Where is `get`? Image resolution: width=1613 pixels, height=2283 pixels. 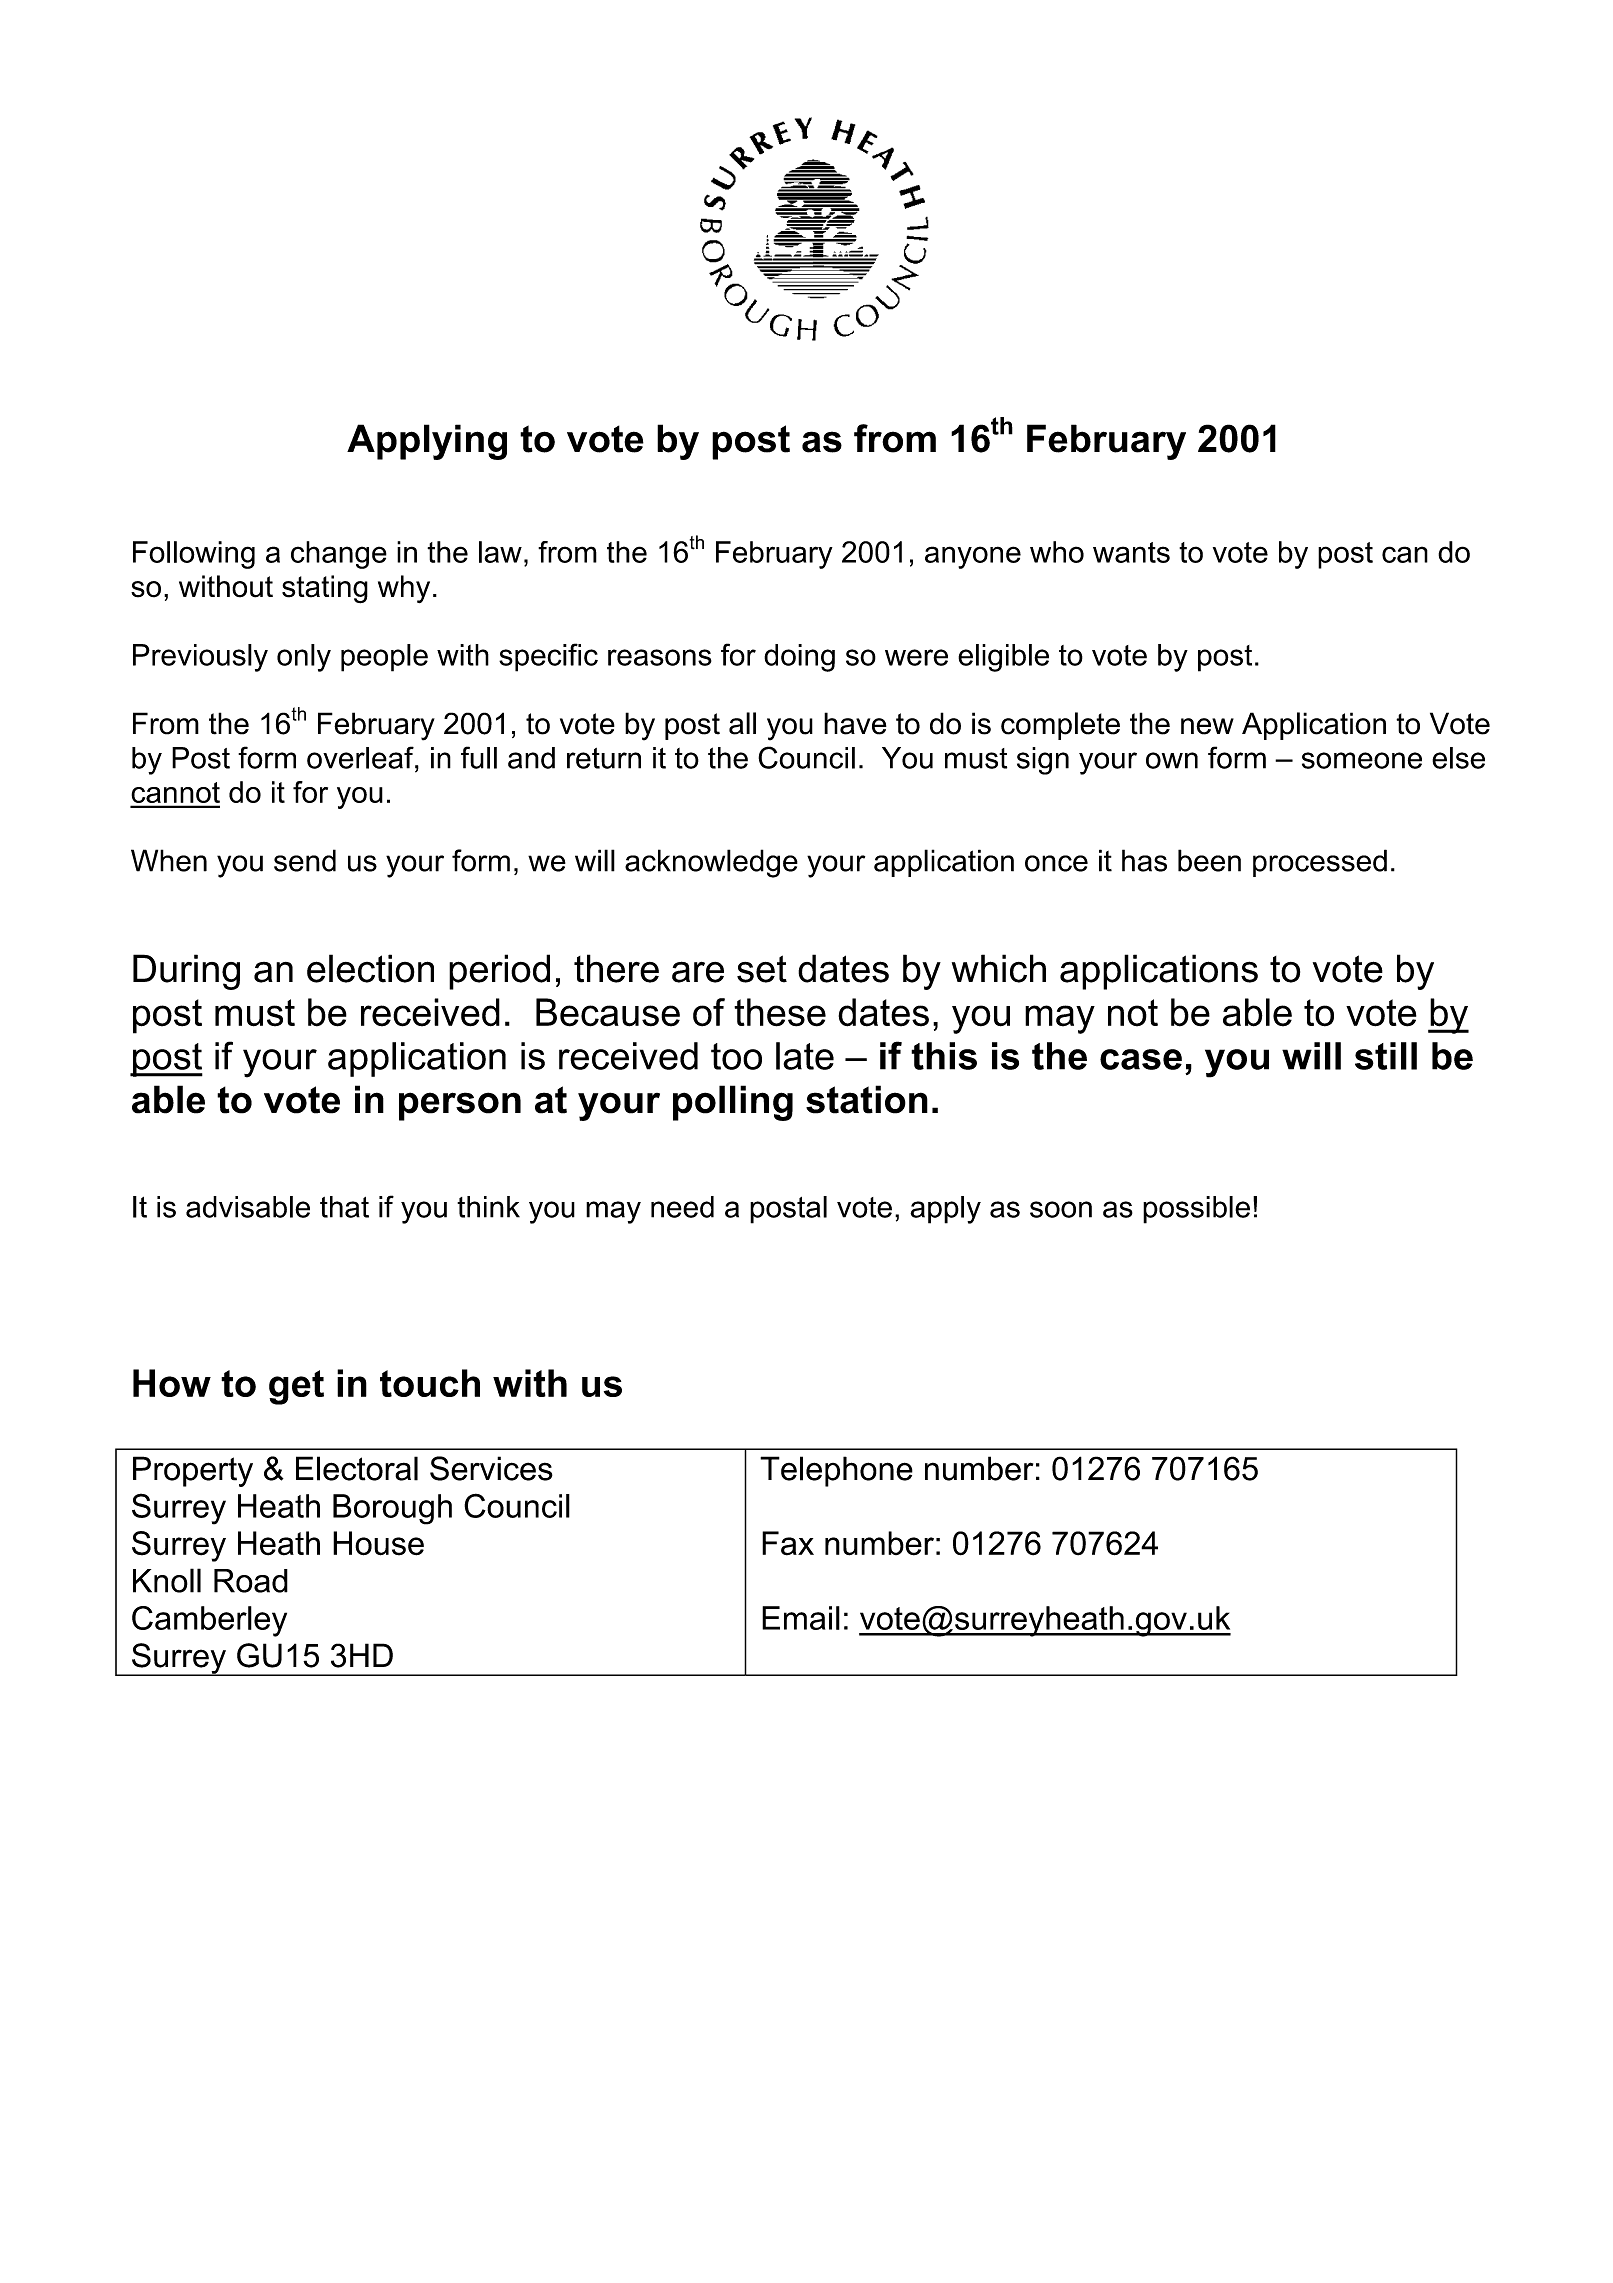
get is located at coordinates (296, 1387).
